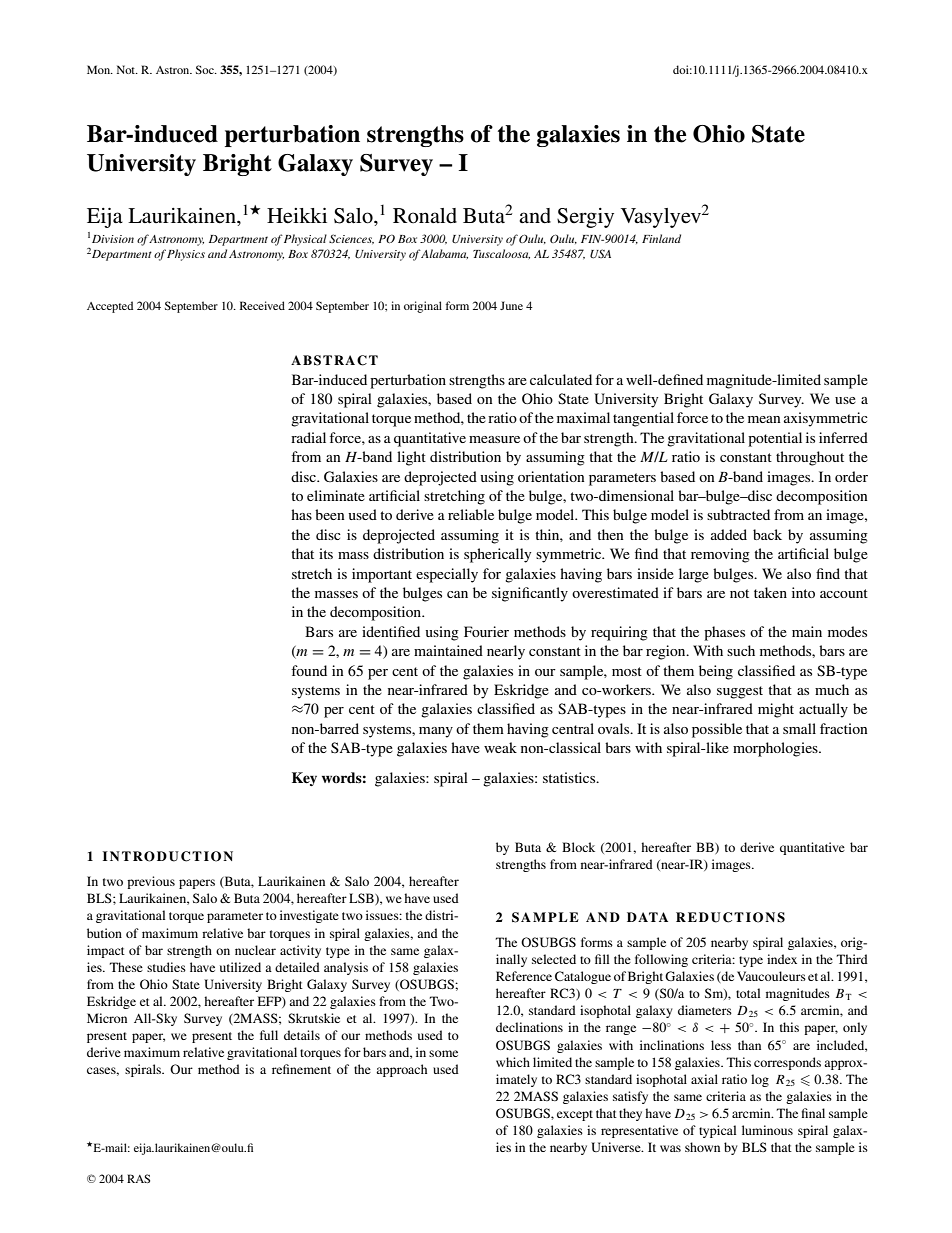  Describe the element at coordinates (724, 633) in the screenshot. I see `phases` at that location.
